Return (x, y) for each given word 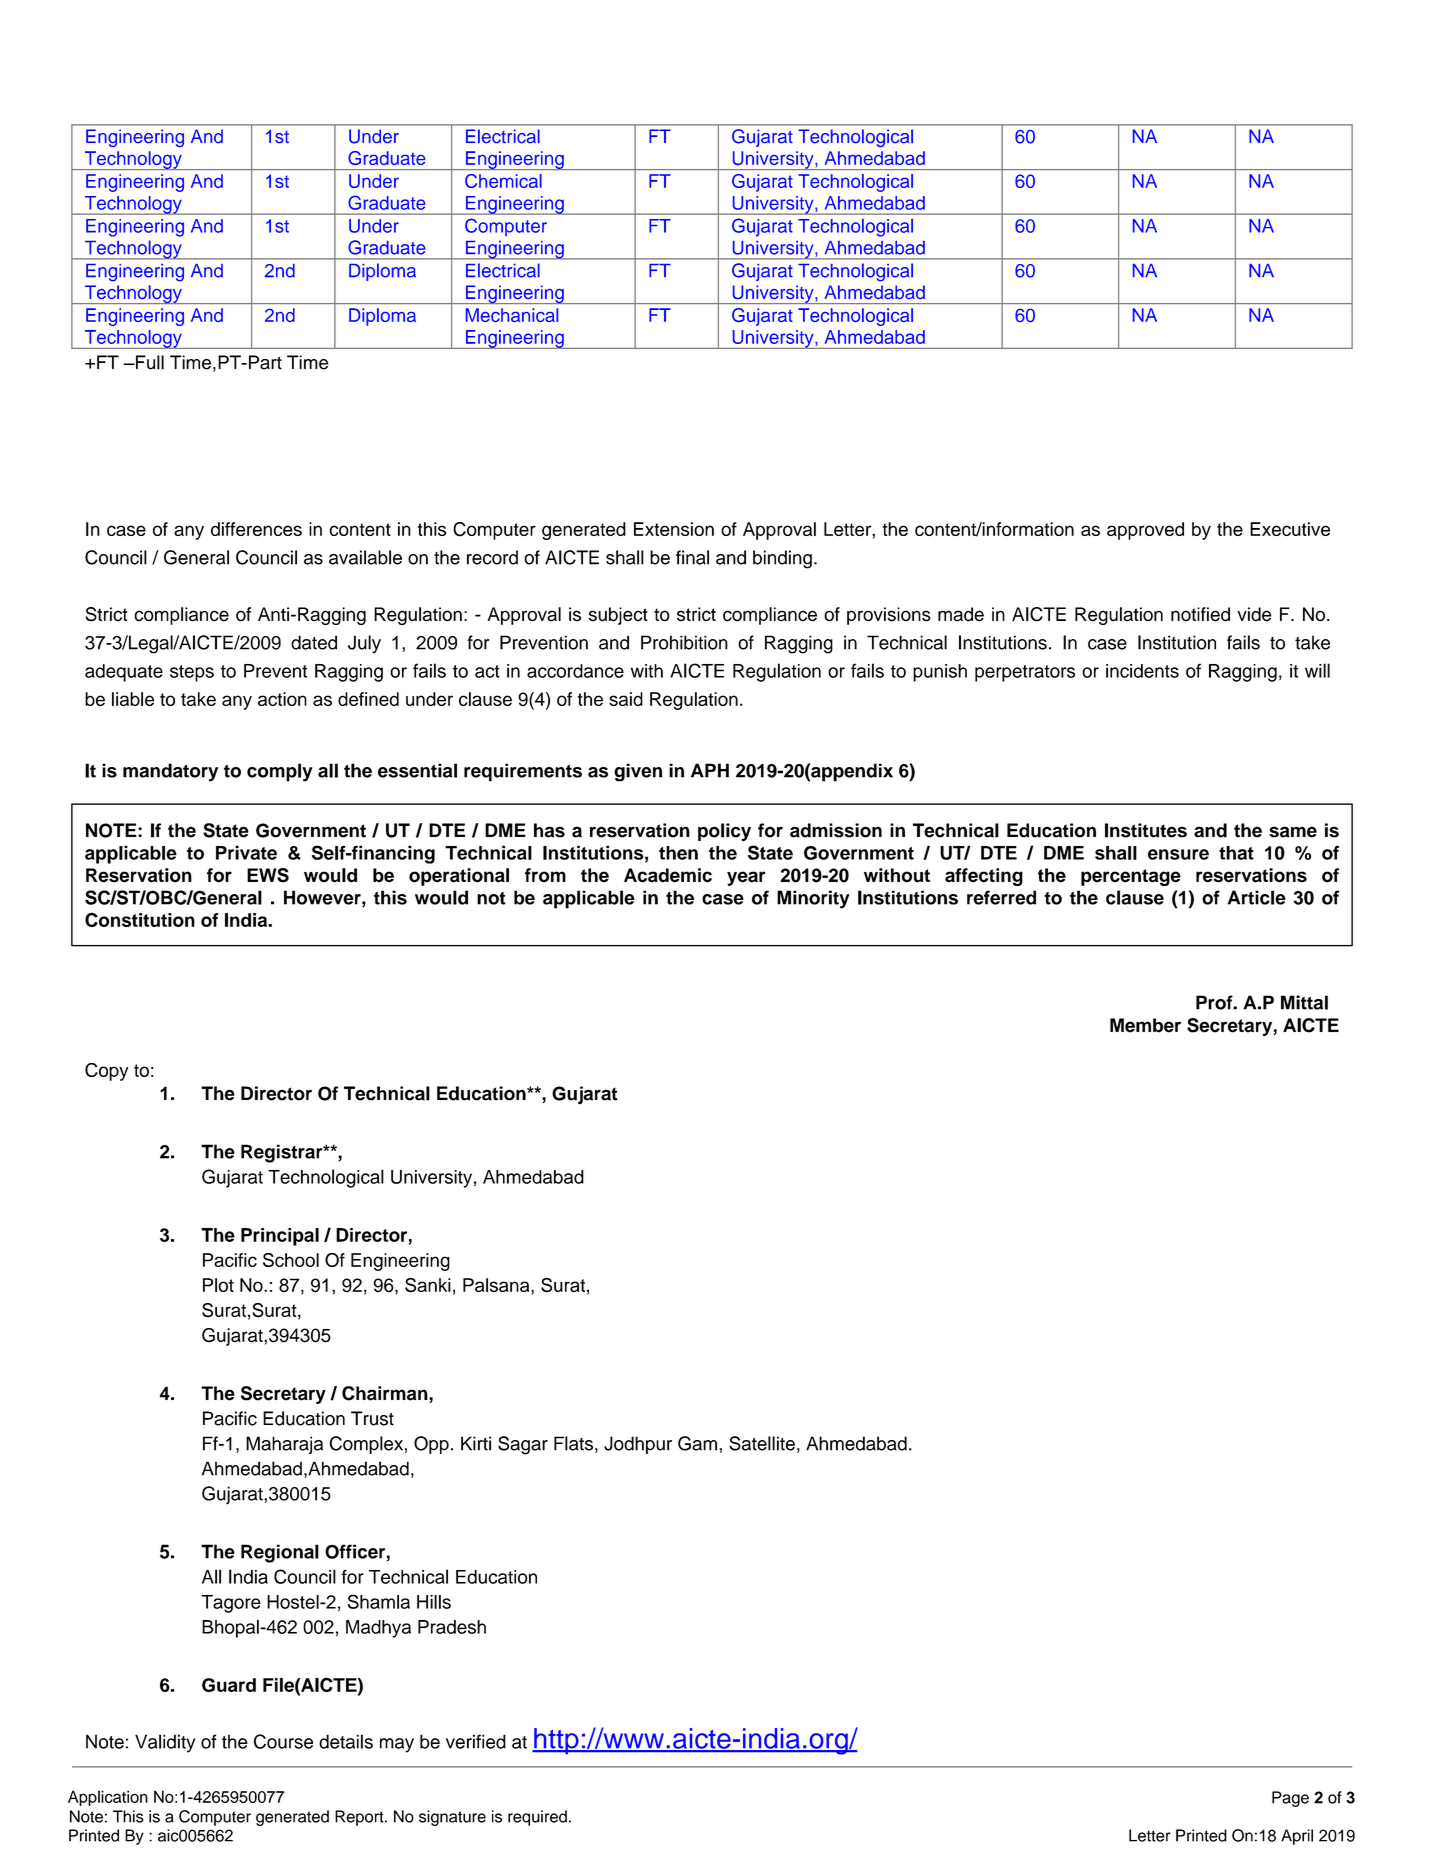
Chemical (503, 181)
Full (149, 362)
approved (1145, 531)
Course (283, 1741)
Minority (813, 899)
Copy (106, 1072)
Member (1145, 1025)
